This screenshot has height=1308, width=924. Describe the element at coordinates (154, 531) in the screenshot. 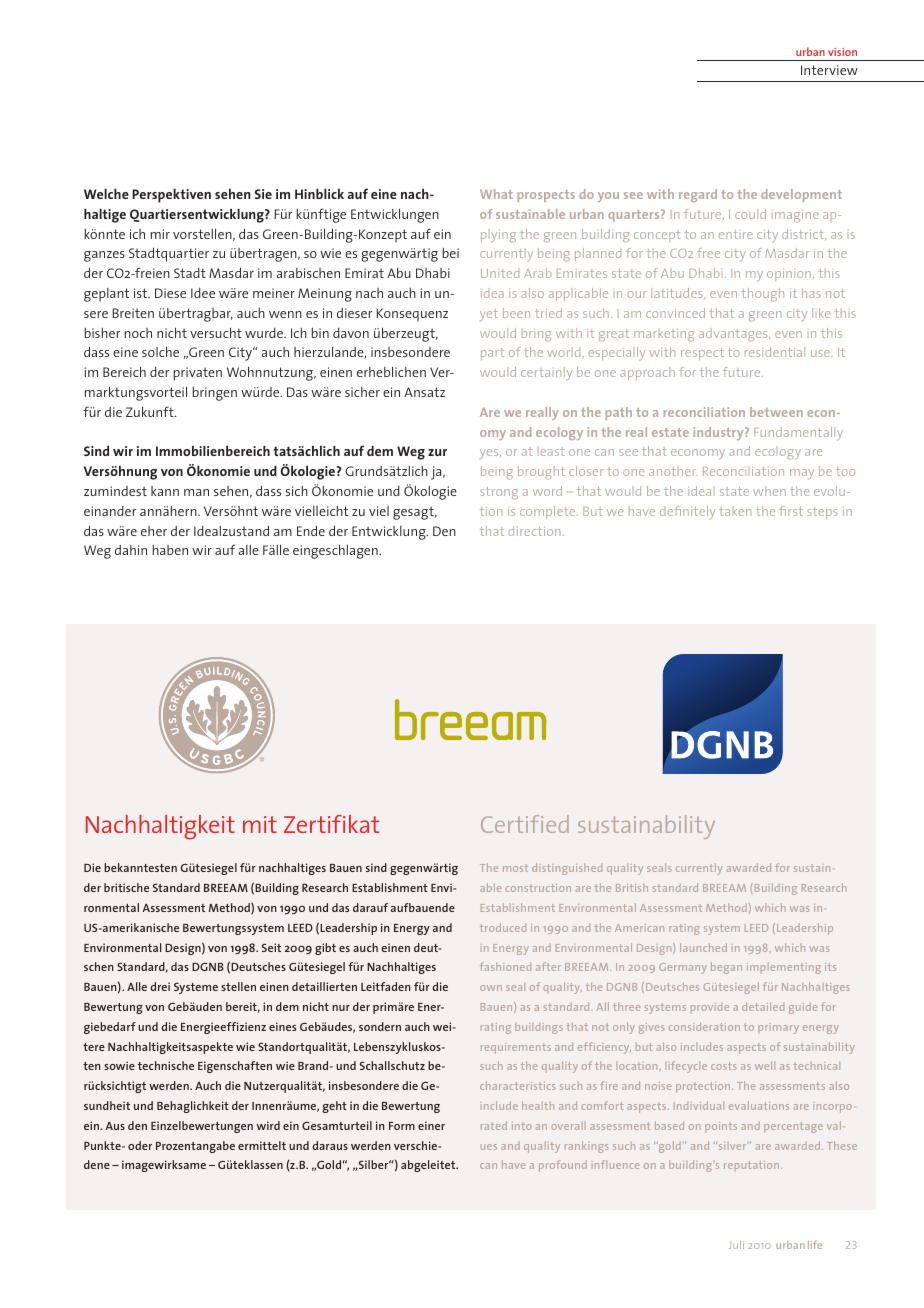

I see `EHER` at that location.
